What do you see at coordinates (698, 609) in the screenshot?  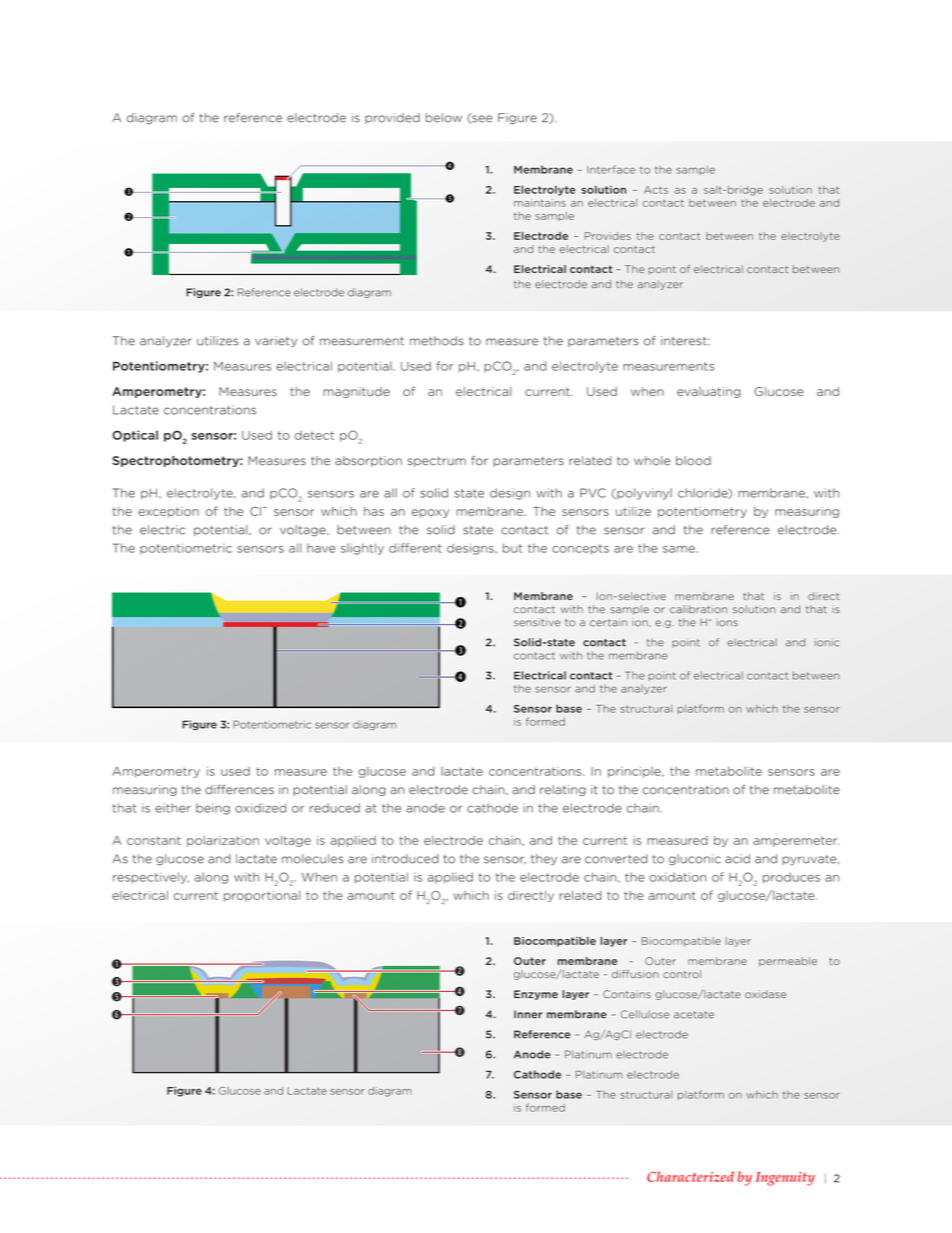 I see `calibration` at bounding box center [698, 609].
